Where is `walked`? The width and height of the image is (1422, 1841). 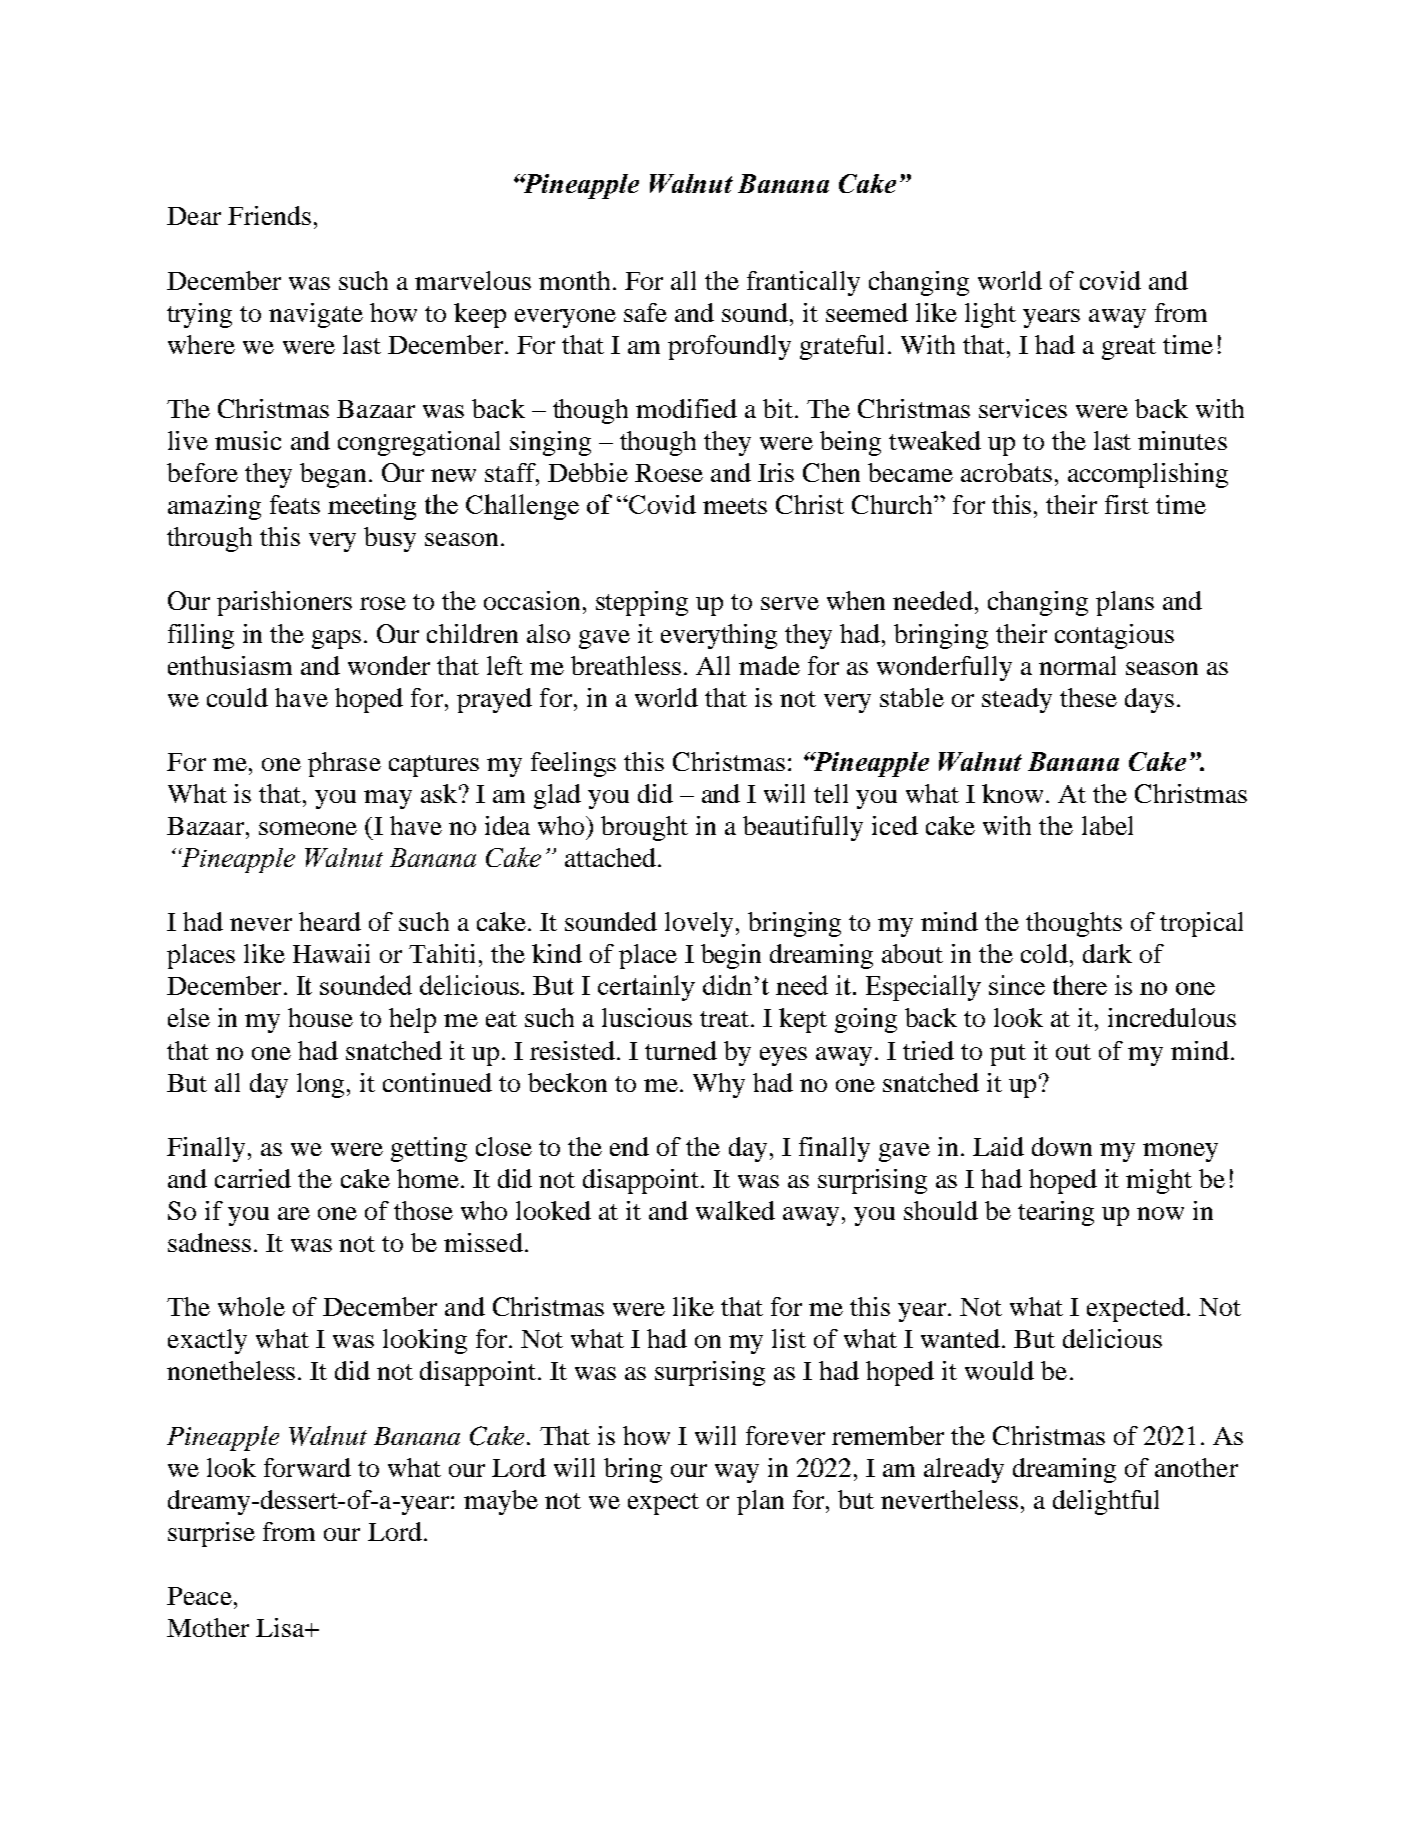
walked is located at coordinates (735, 1210).
